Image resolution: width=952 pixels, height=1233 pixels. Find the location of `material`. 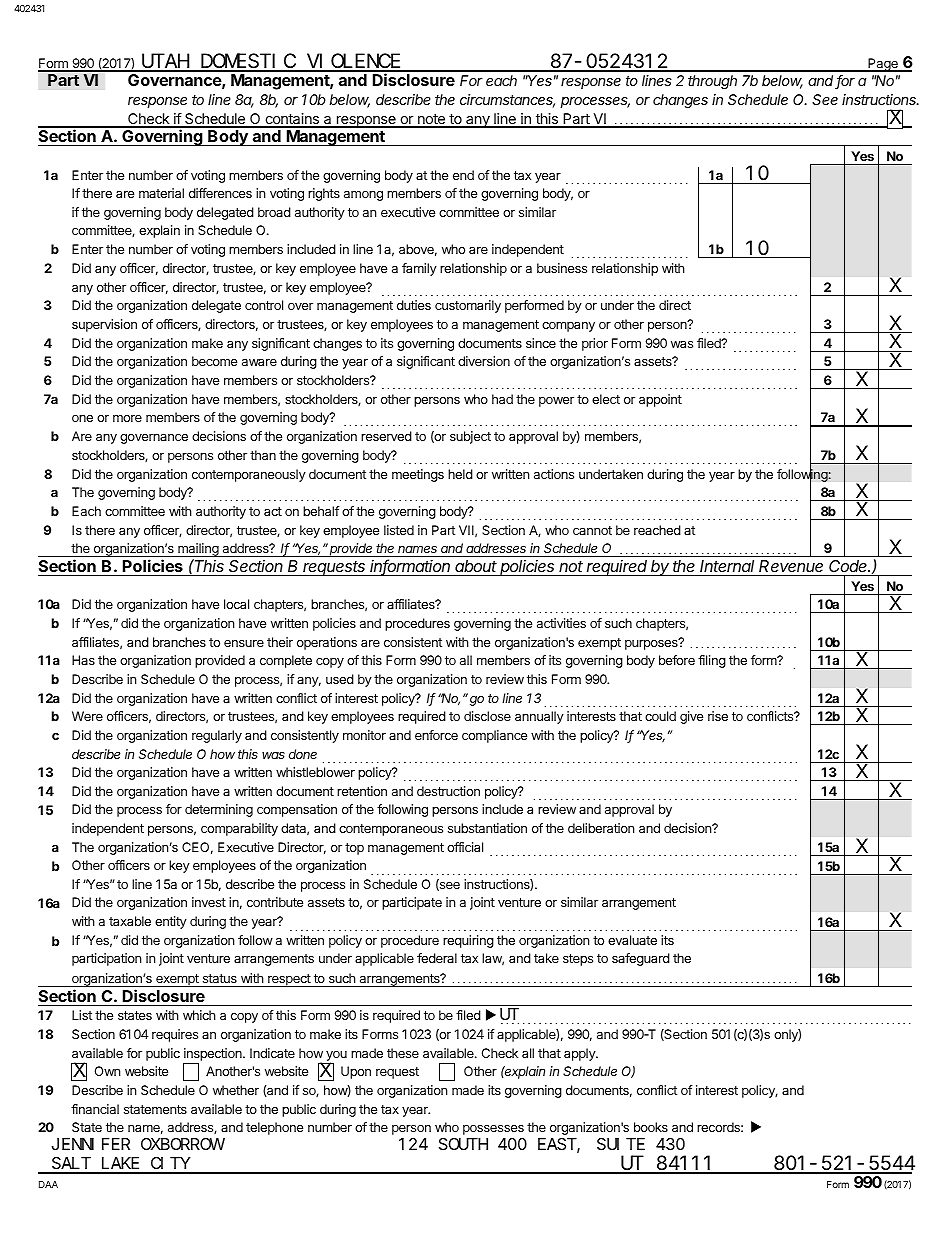

material is located at coordinates (161, 193).
